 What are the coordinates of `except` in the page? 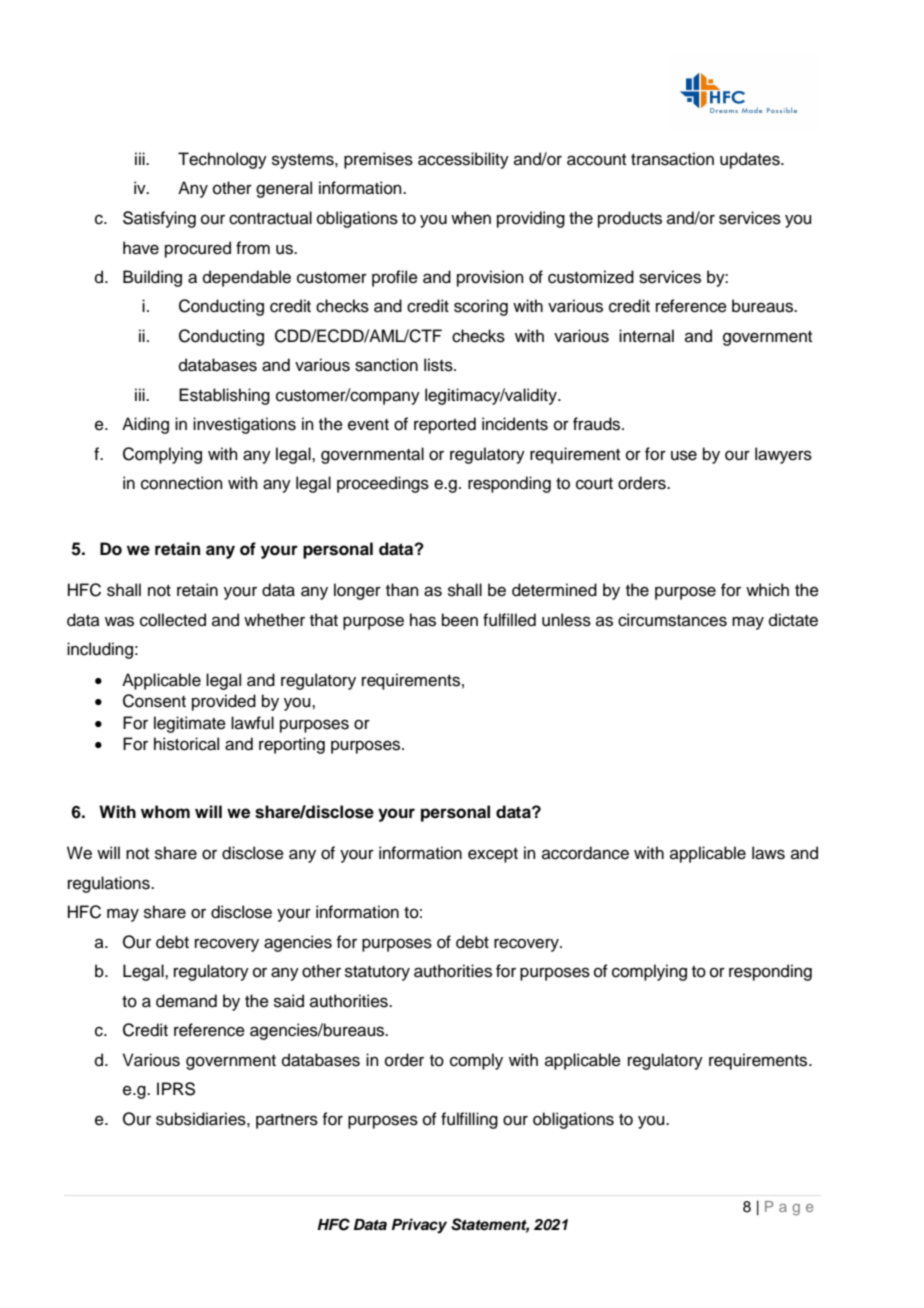 It's located at (493, 855).
